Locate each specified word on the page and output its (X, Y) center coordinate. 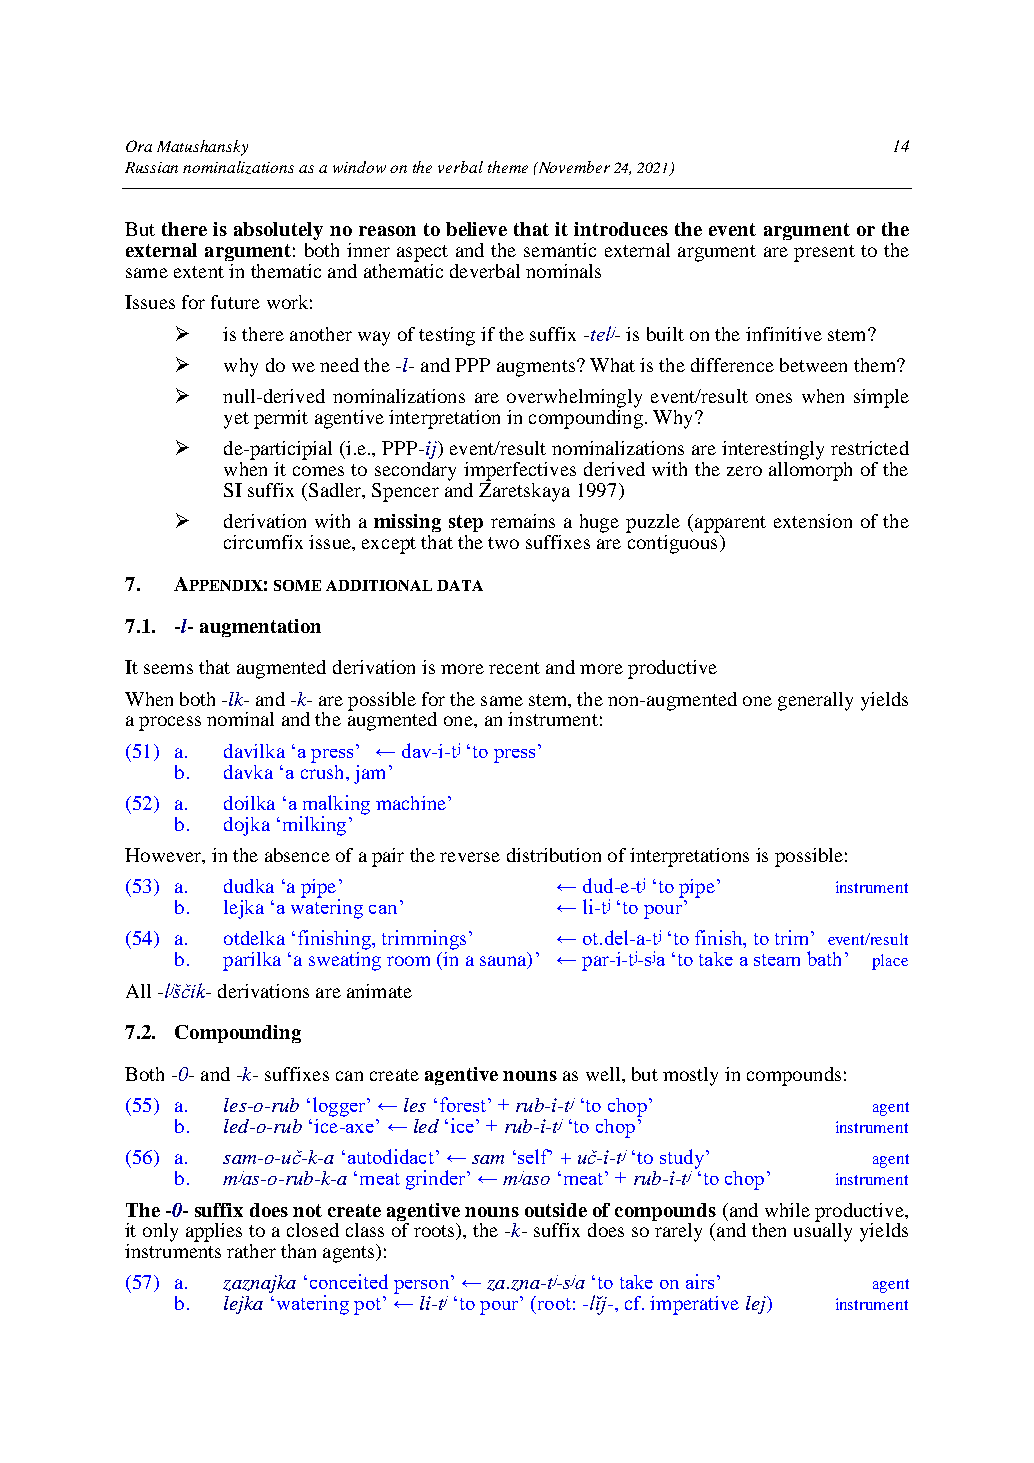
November (573, 167)
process (170, 723)
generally (815, 701)
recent (514, 668)
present (824, 253)
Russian (151, 167)
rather (251, 1251)
